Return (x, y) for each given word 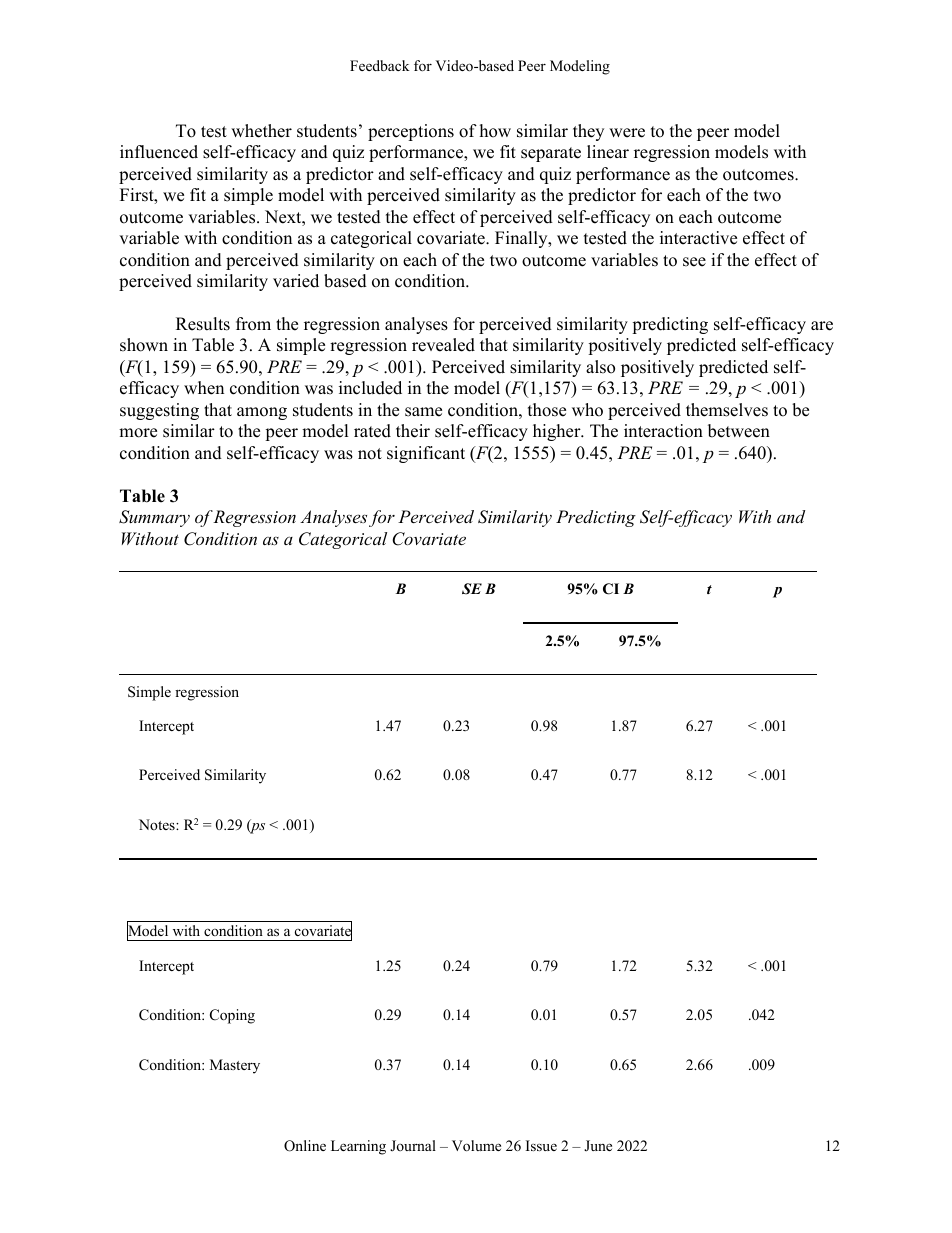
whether (261, 131)
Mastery (235, 1066)
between (739, 431)
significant (426, 454)
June (598, 1145)
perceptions (411, 132)
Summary (154, 518)
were (627, 133)
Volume (476, 1145)
